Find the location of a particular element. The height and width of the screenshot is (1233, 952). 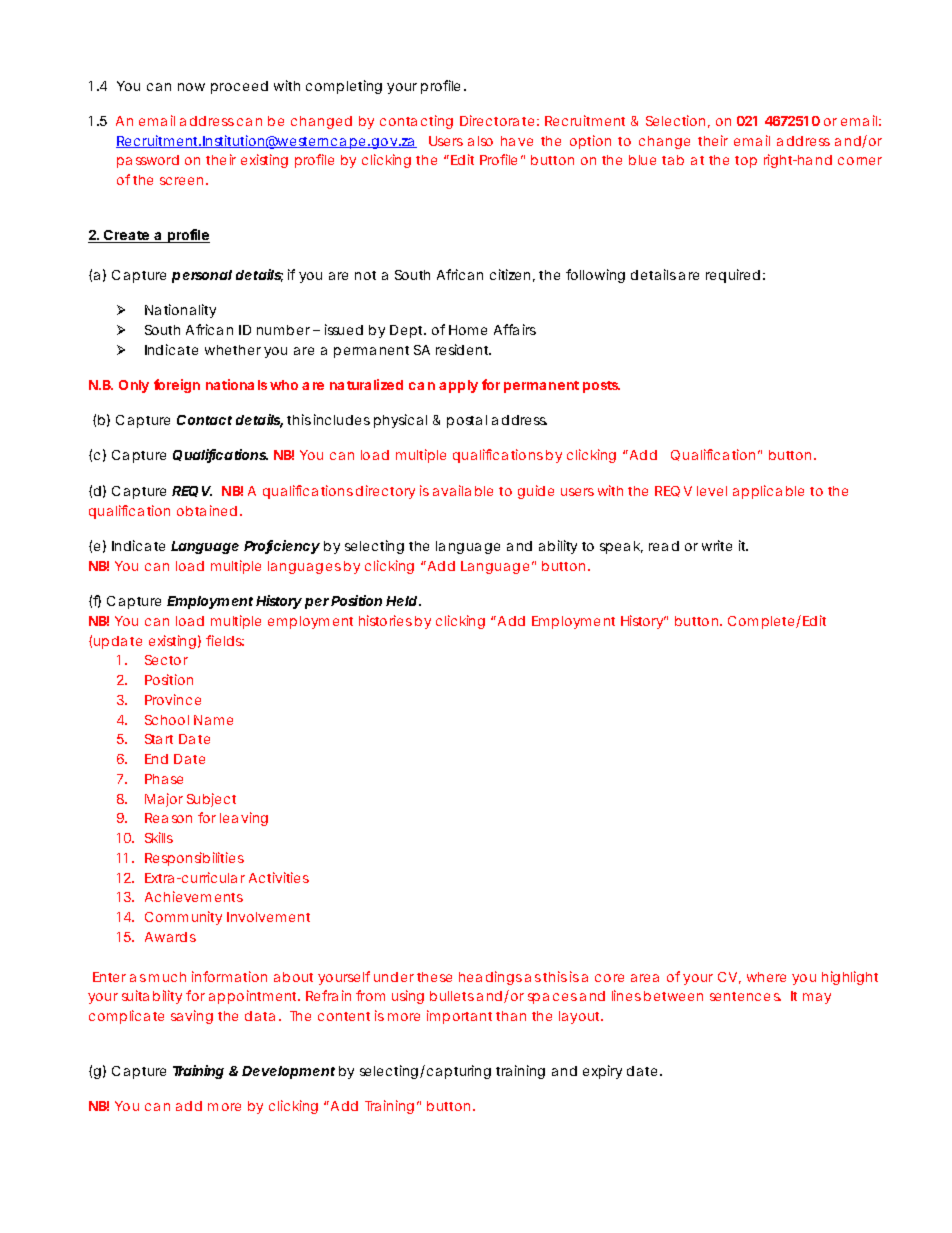

now is located at coordinates (191, 87).
